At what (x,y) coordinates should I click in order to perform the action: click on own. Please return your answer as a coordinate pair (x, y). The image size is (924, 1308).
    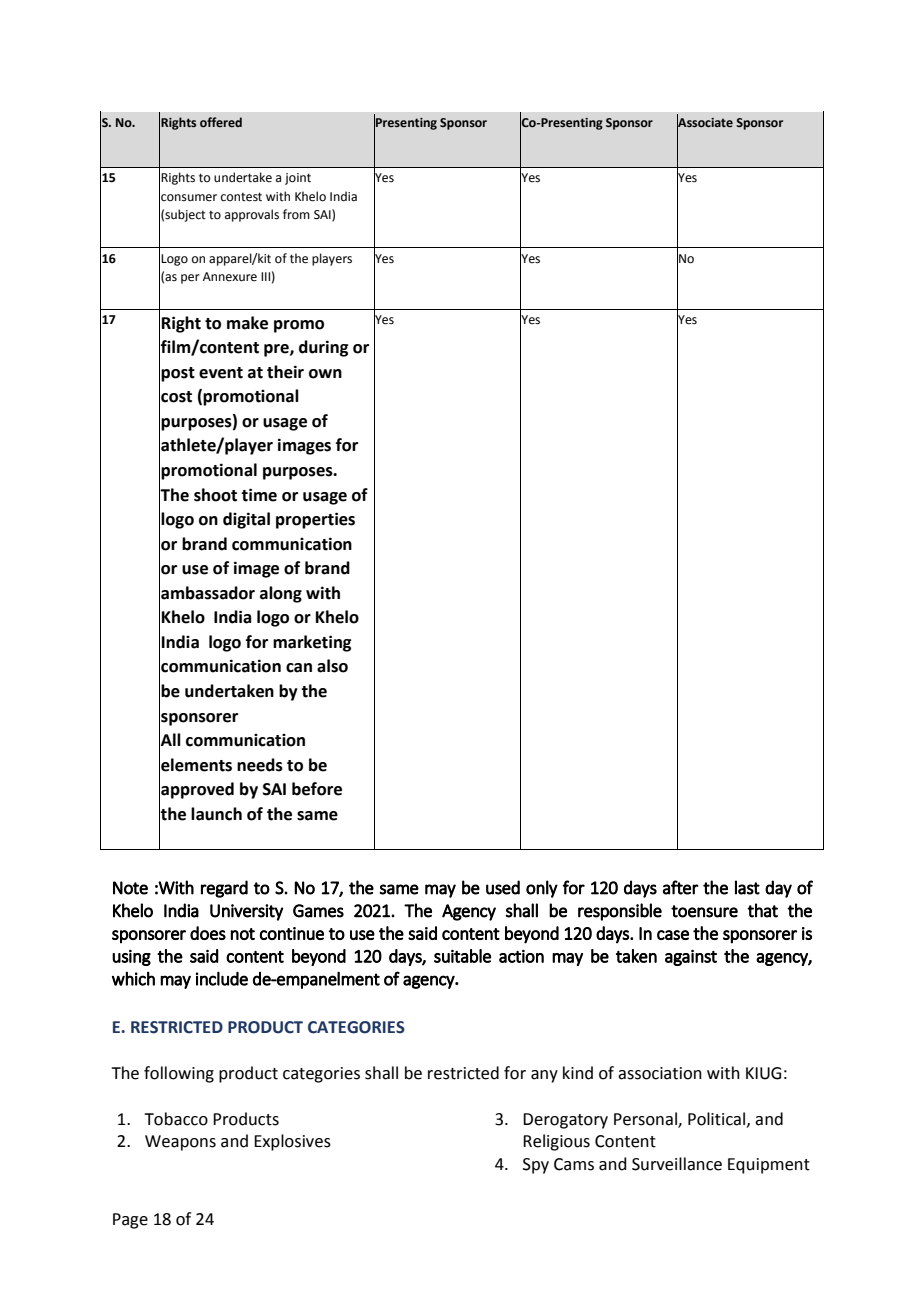
    Looking at the image, I should click on (325, 374).
